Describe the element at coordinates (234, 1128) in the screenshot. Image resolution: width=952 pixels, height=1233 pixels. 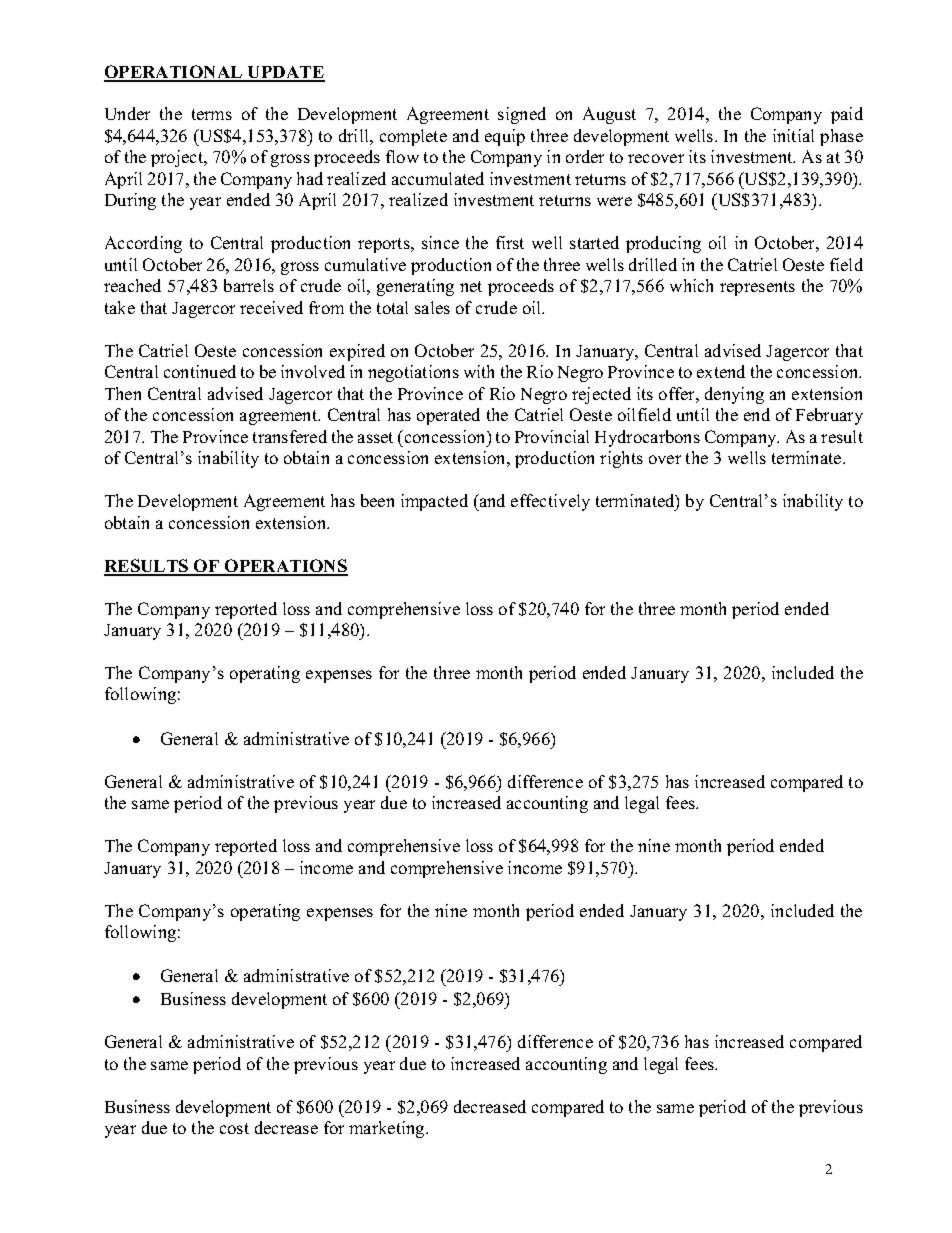
I see `cost` at that location.
